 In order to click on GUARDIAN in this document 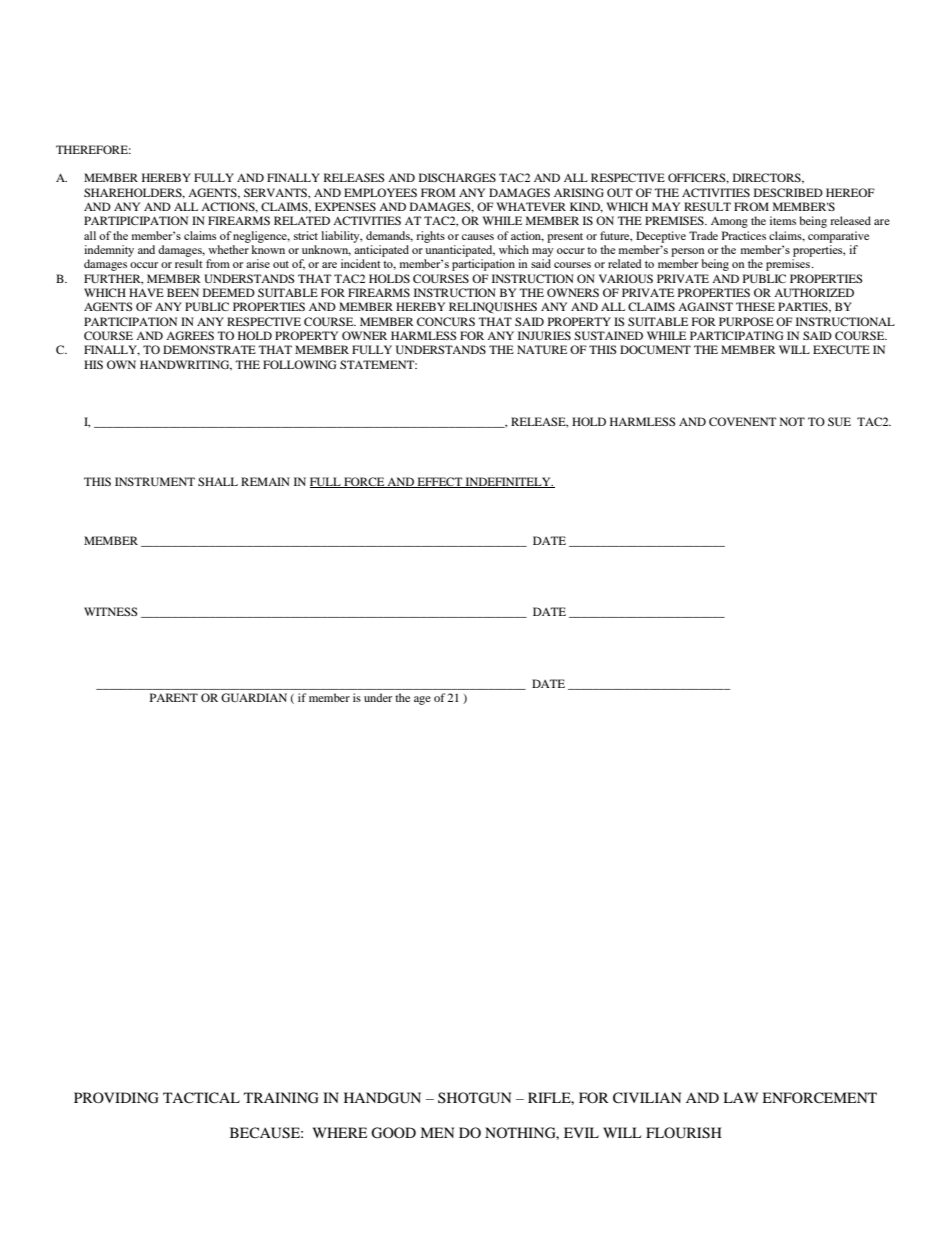, I will do `click(254, 697)`.
